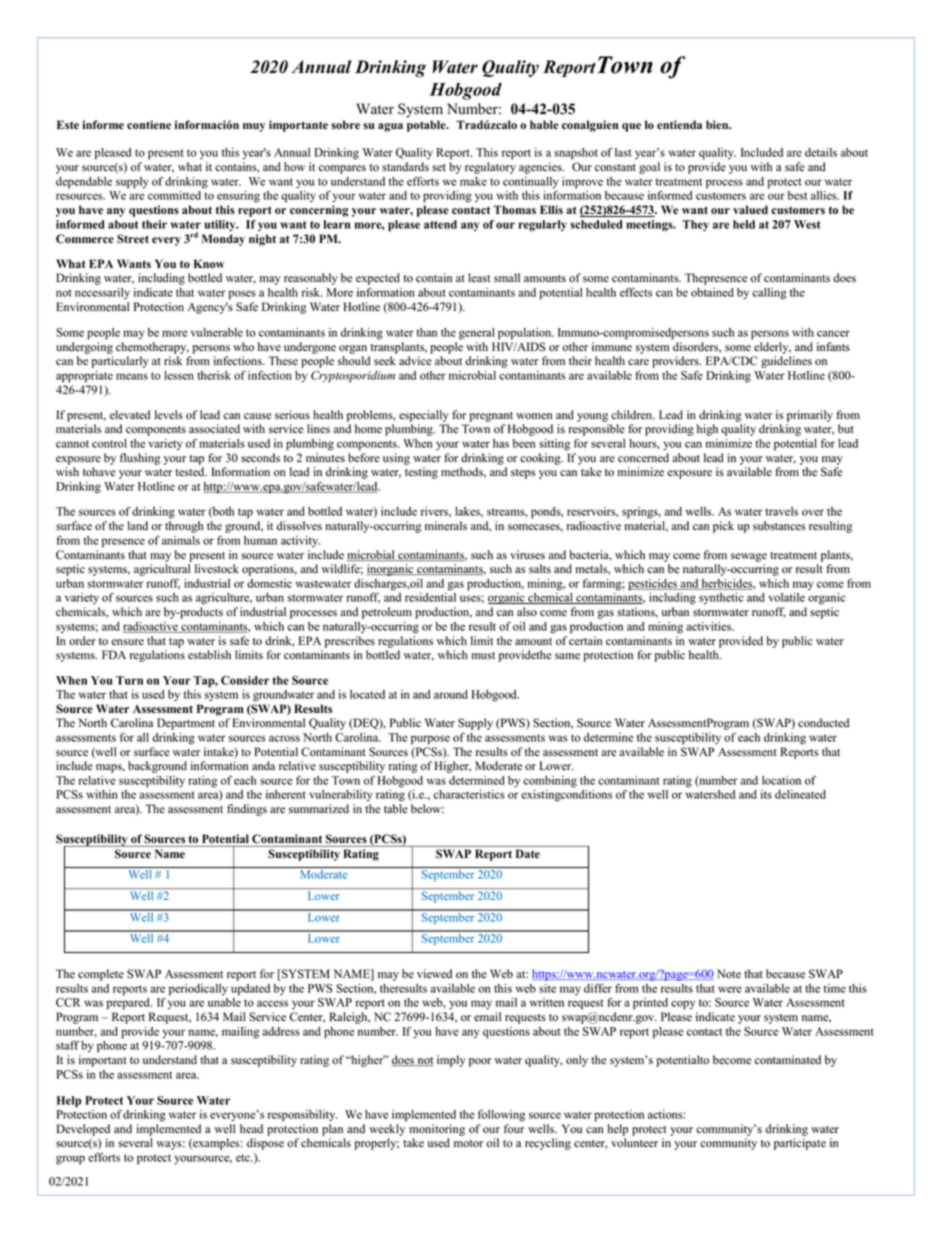 The height and width of the screenshot is (1233, 952). Describe the element at coordinates (434, 974) in the screenshot. I see `viewed` at that location.
